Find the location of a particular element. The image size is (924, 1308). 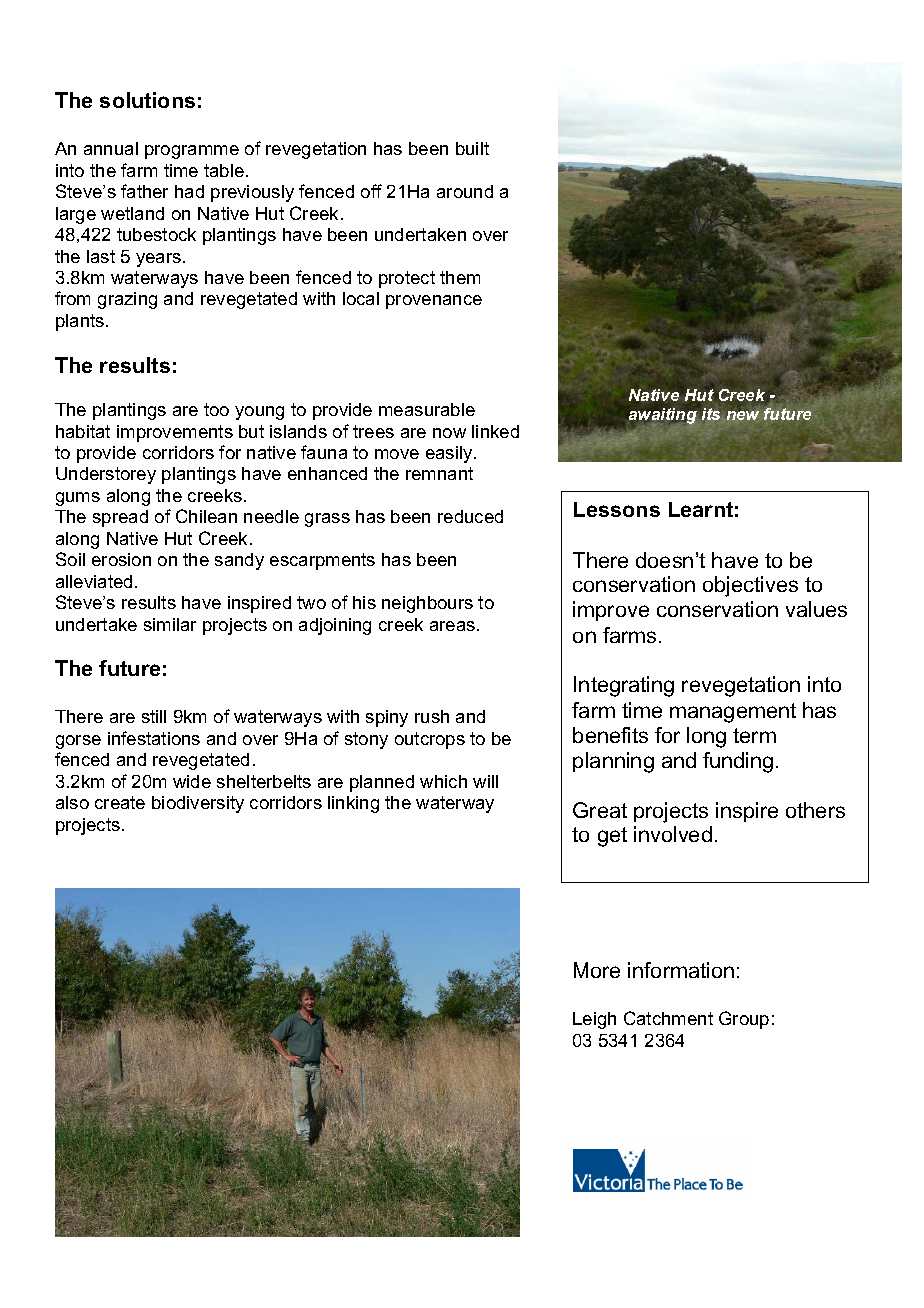

still is located at coordinates (154, 716).
